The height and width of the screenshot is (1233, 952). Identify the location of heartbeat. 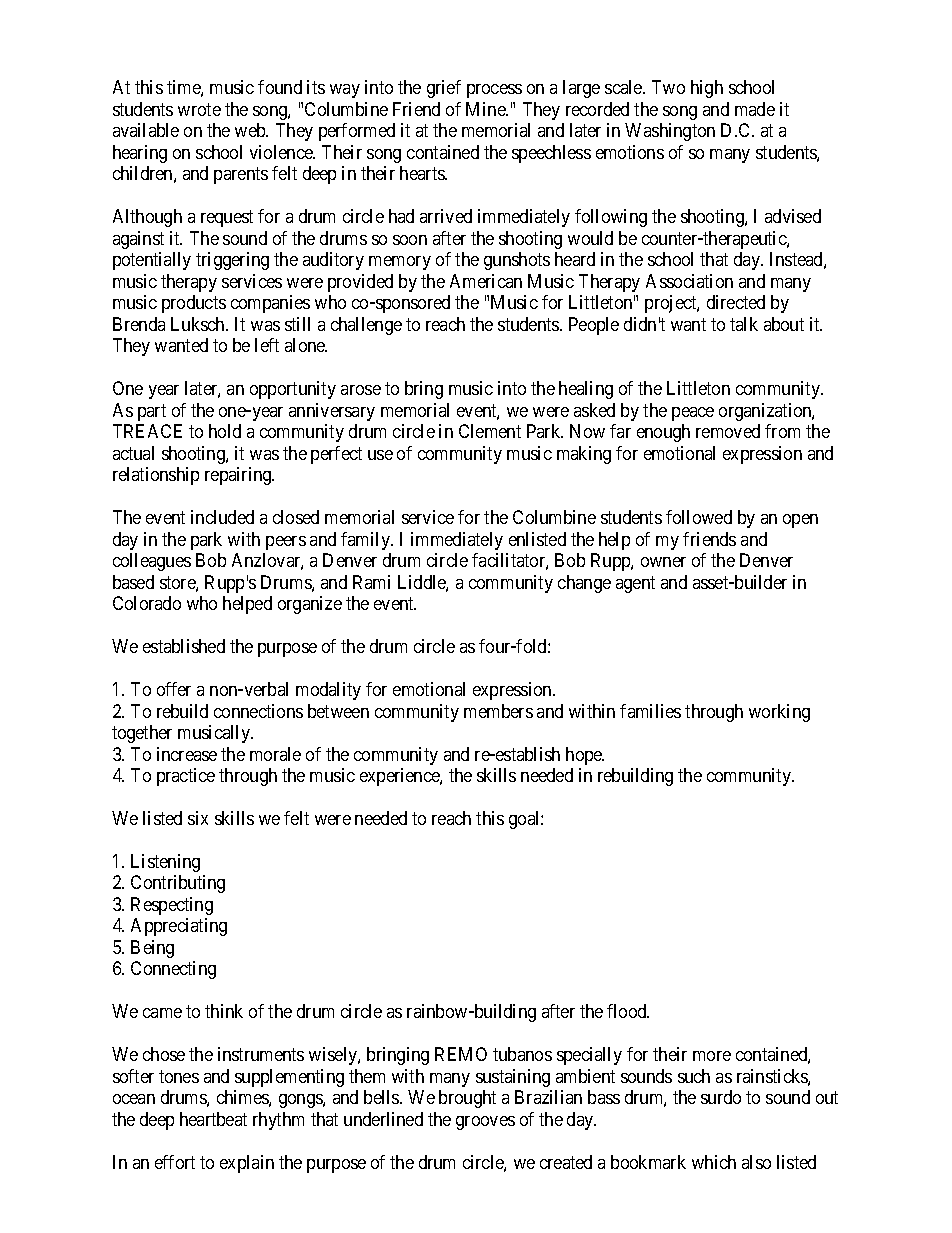
(213, 1119).
